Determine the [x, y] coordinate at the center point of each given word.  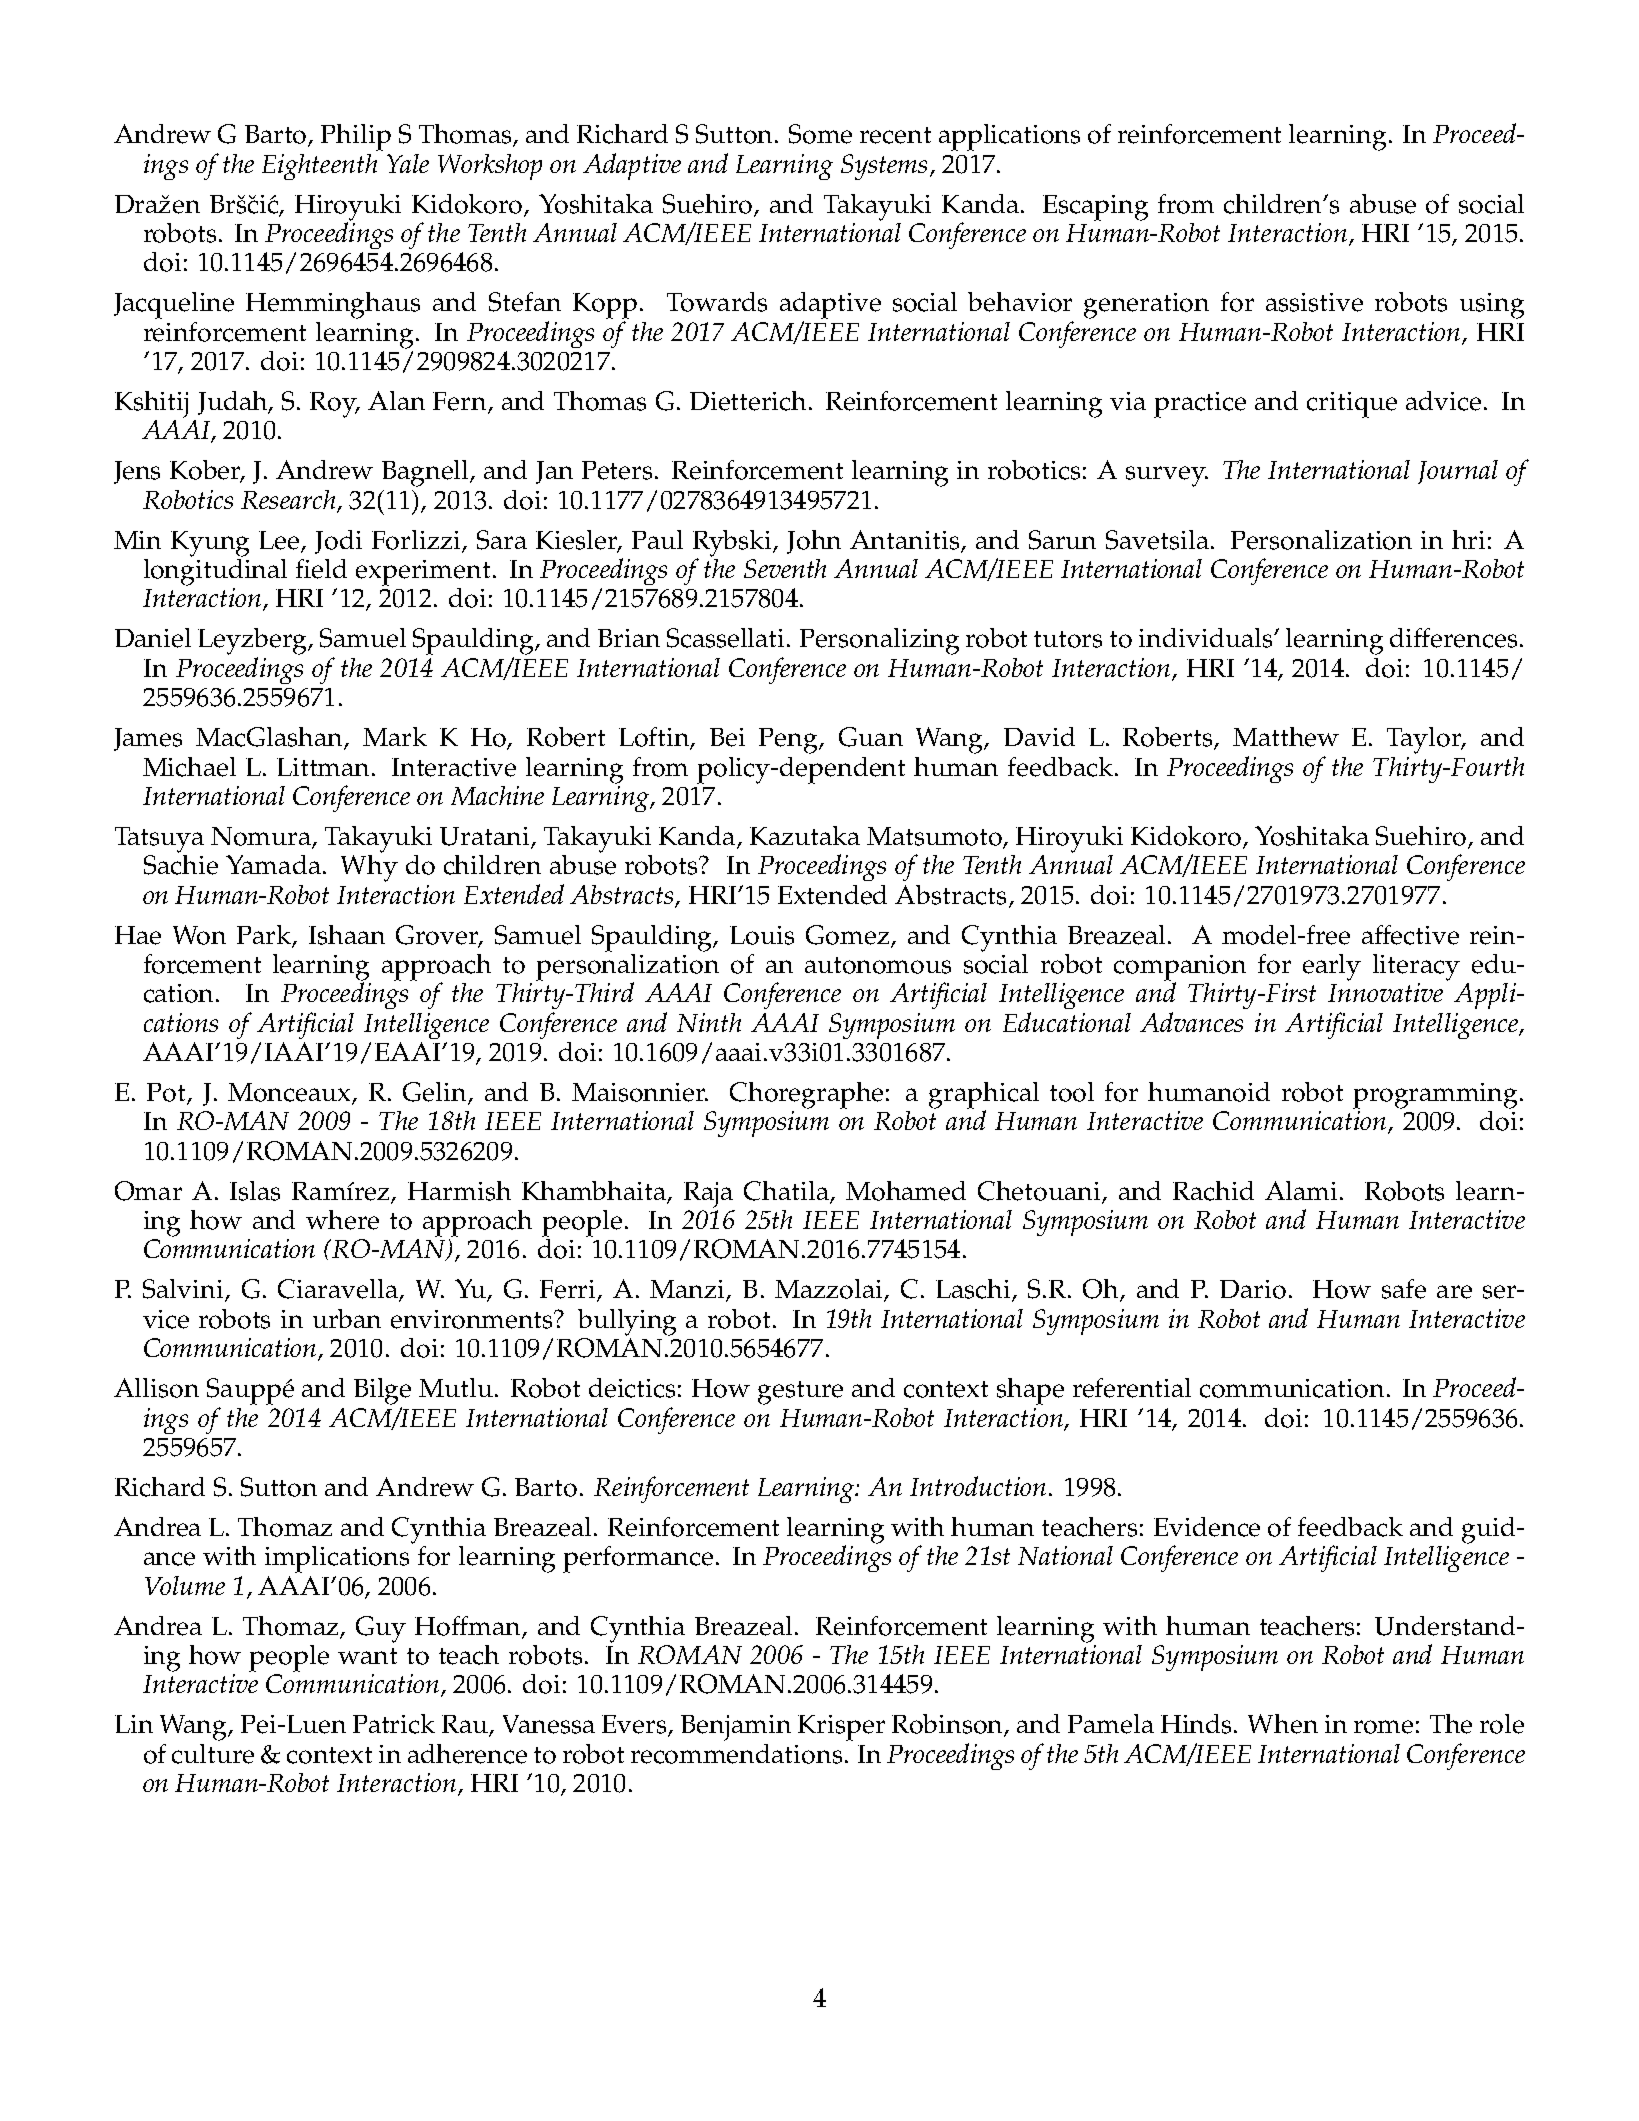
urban [347, 1318]
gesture [800, 1393]
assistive [1314, 302]
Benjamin [736, 1728]
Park [264, 934]
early [1332, 967]
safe [1404, 1289]
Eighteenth [319, 167]
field [321, 569]
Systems [884, 167]
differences [1453, 638]
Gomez [849, 936]
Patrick [394, 1724]
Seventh [785, 568]
